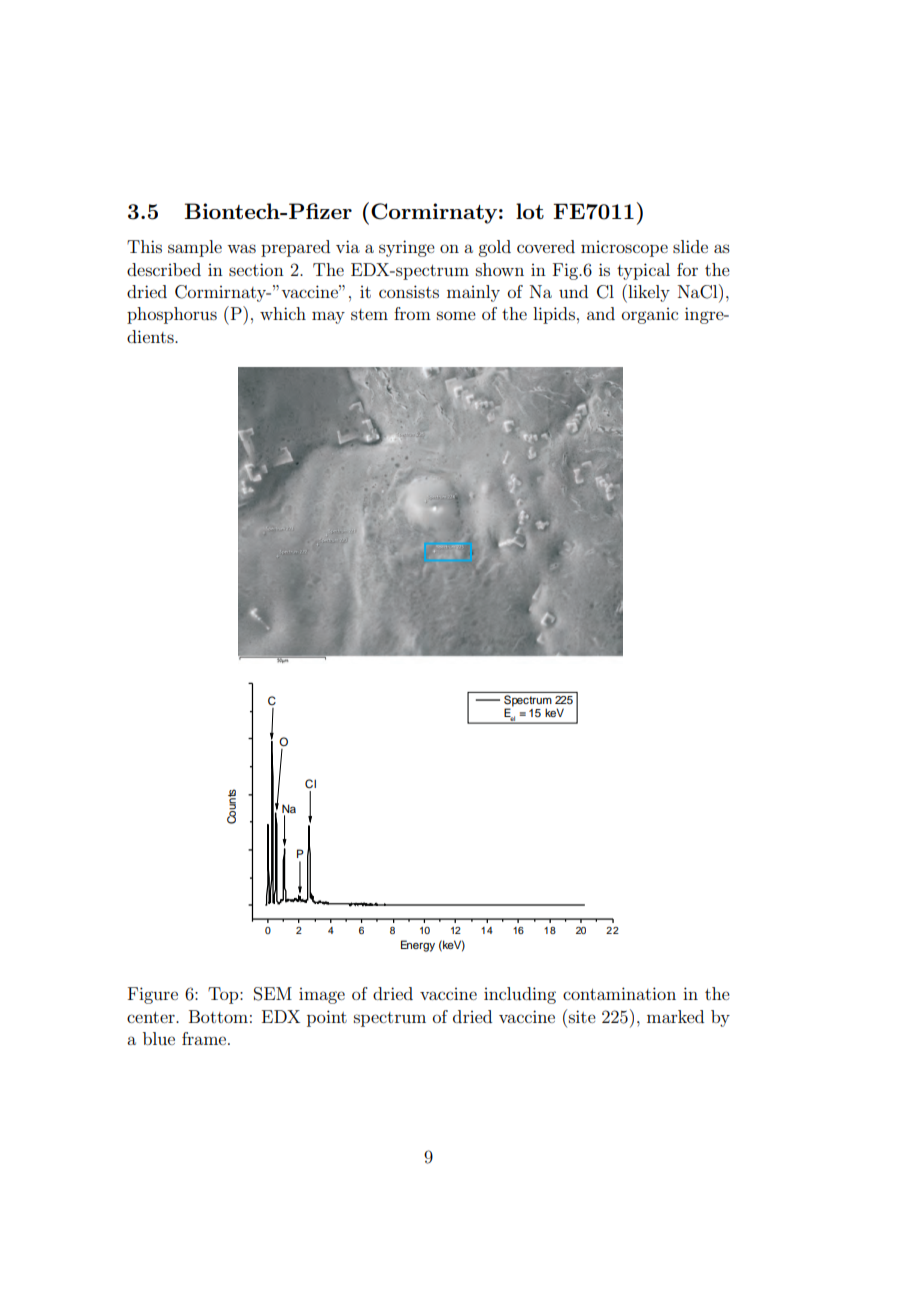  Describe the element at coordinates (218, 1016) in the screenshot. I see `Bottom` at that location.
